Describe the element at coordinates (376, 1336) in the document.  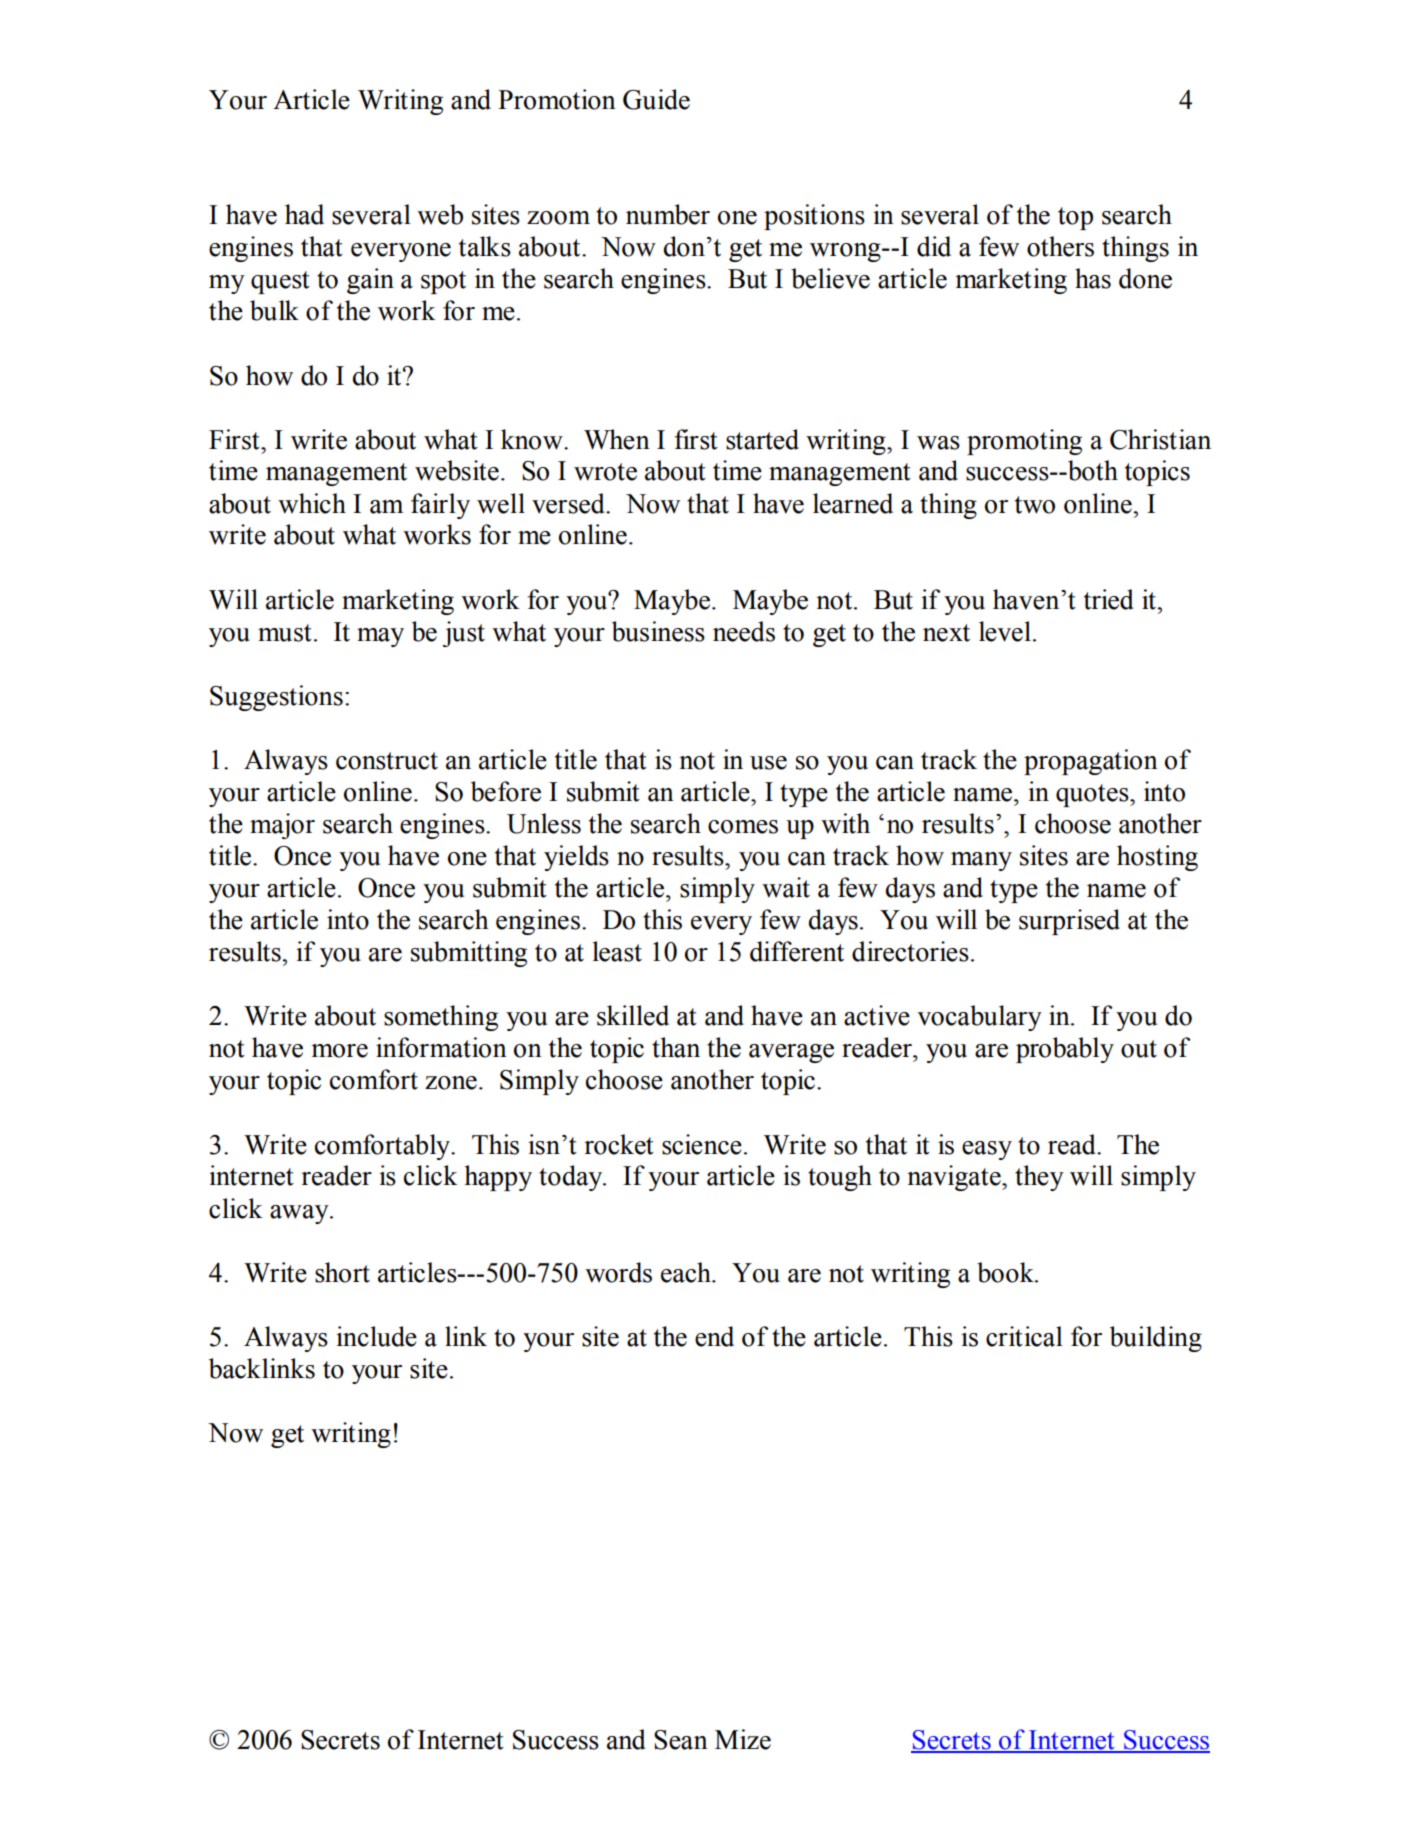
I see `include` at that location.
